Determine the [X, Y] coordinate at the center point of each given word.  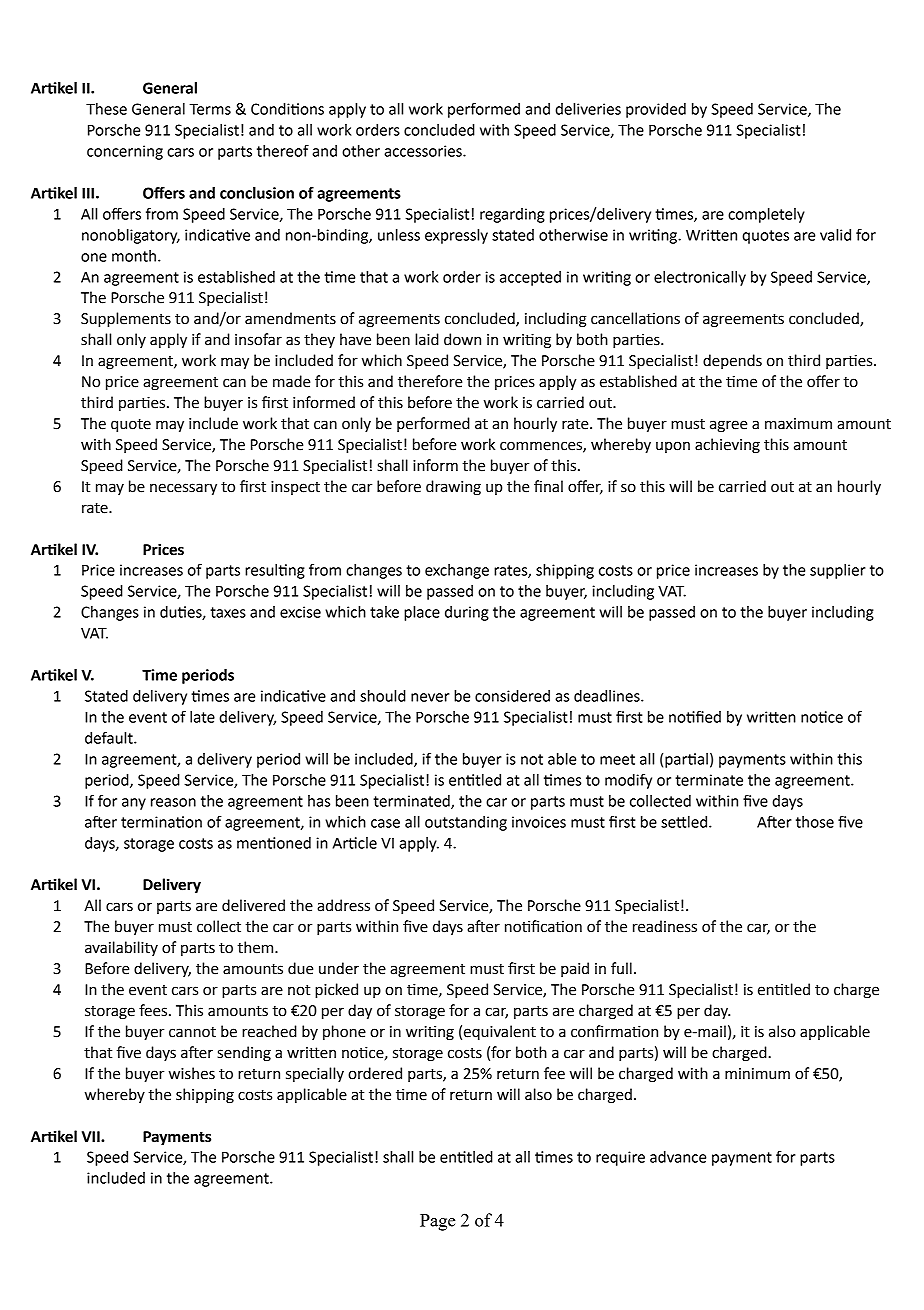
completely [766, 215]
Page [437, 1222]
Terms [210, 109]
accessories [424, 151]
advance [678, 1157]
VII [92, 1136]
